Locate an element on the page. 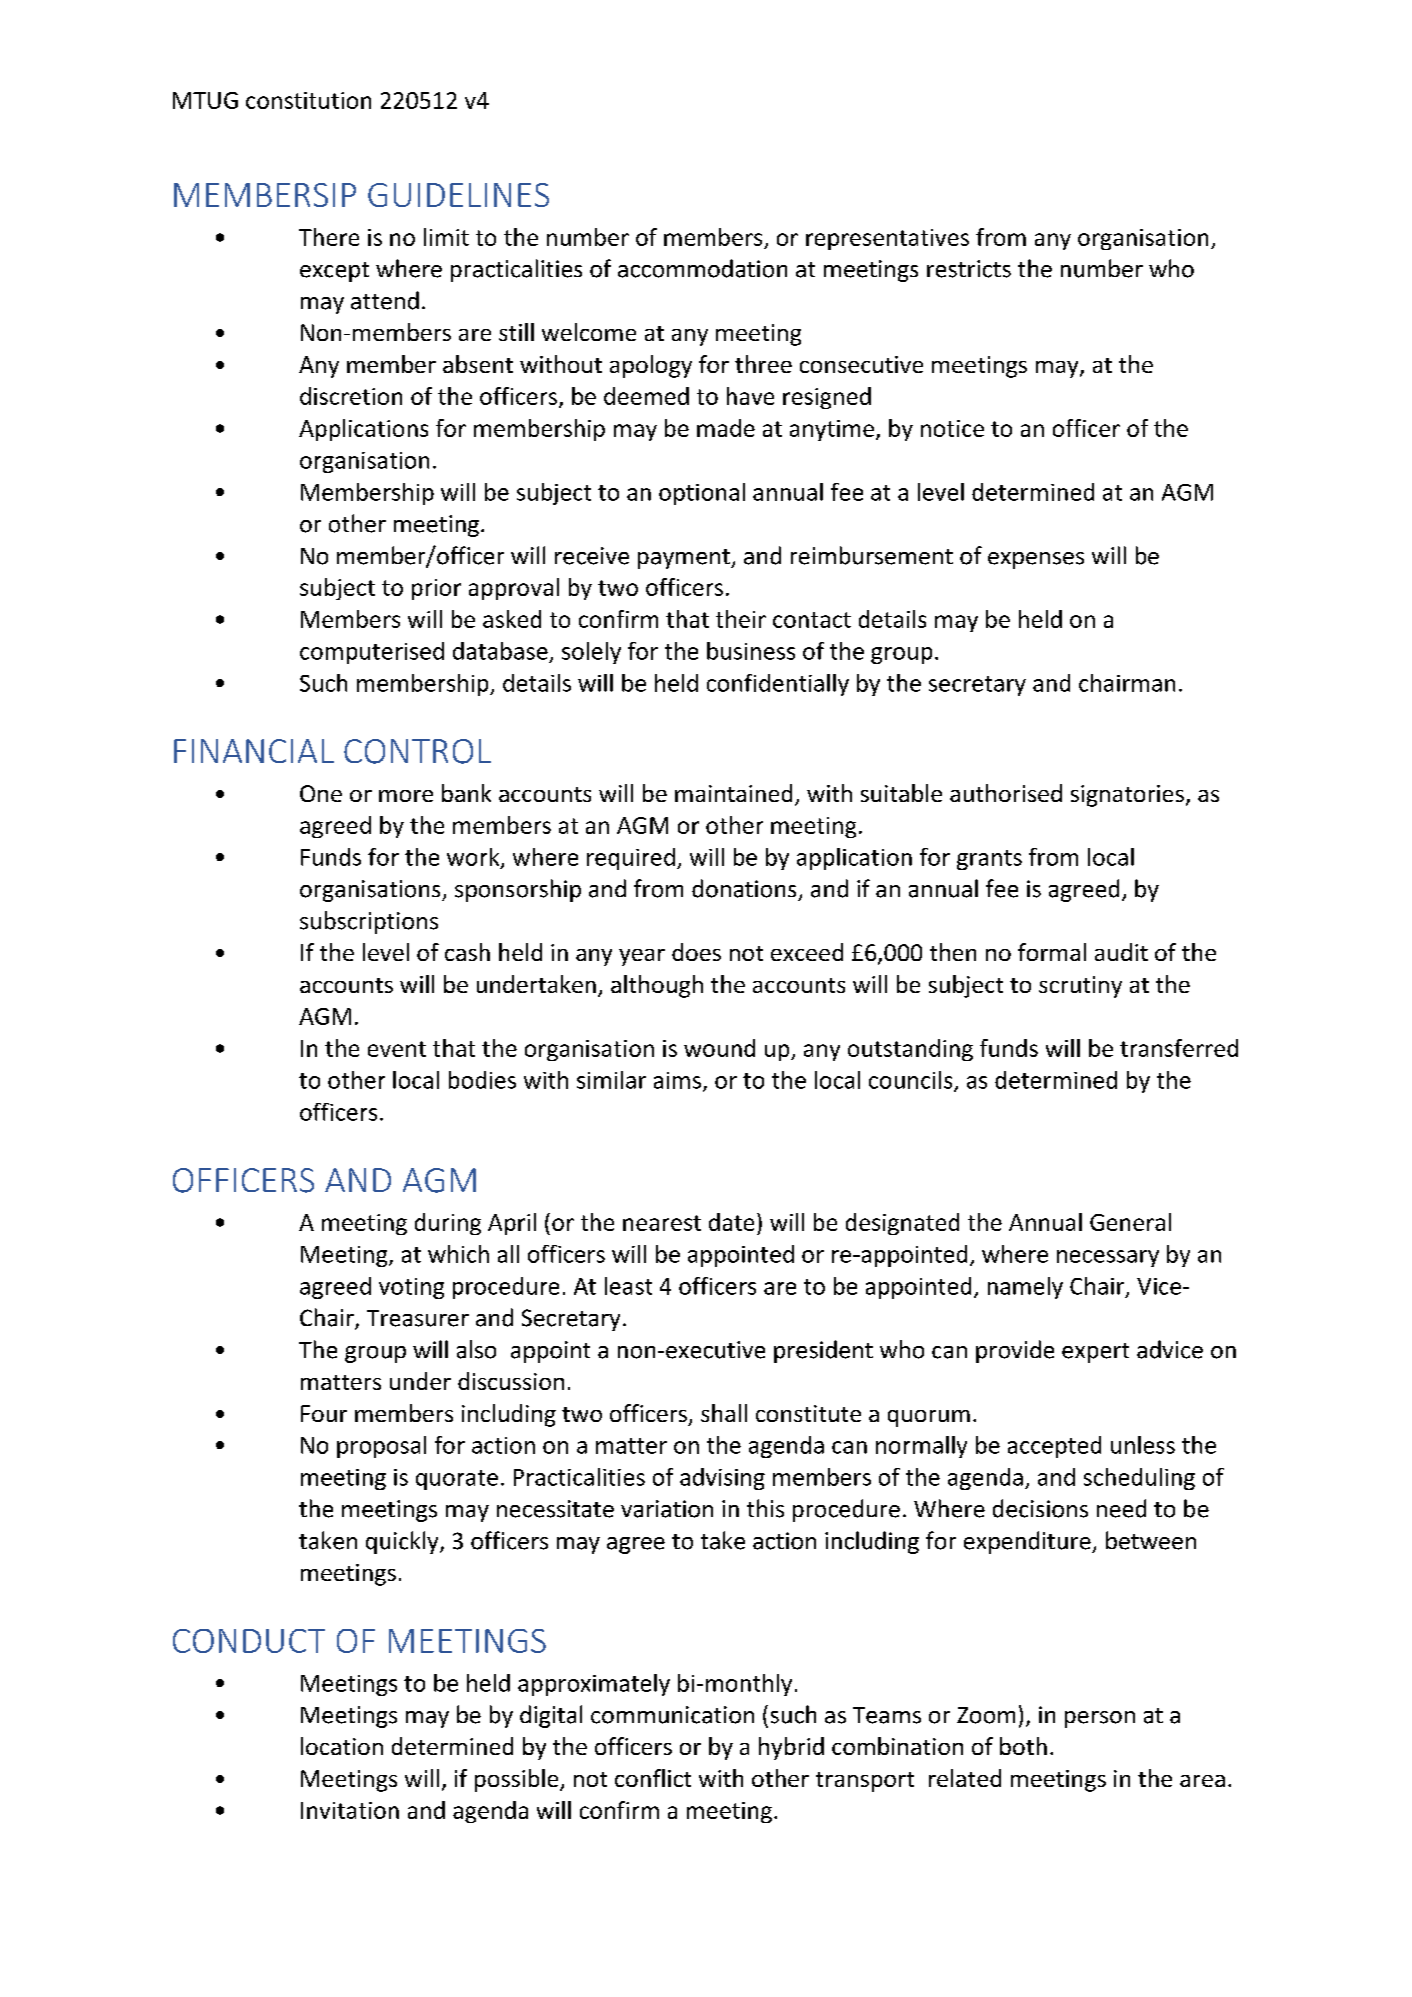 The height and width of the document is (1997, 1412). accommodation is located at coordinates (702, 268).
